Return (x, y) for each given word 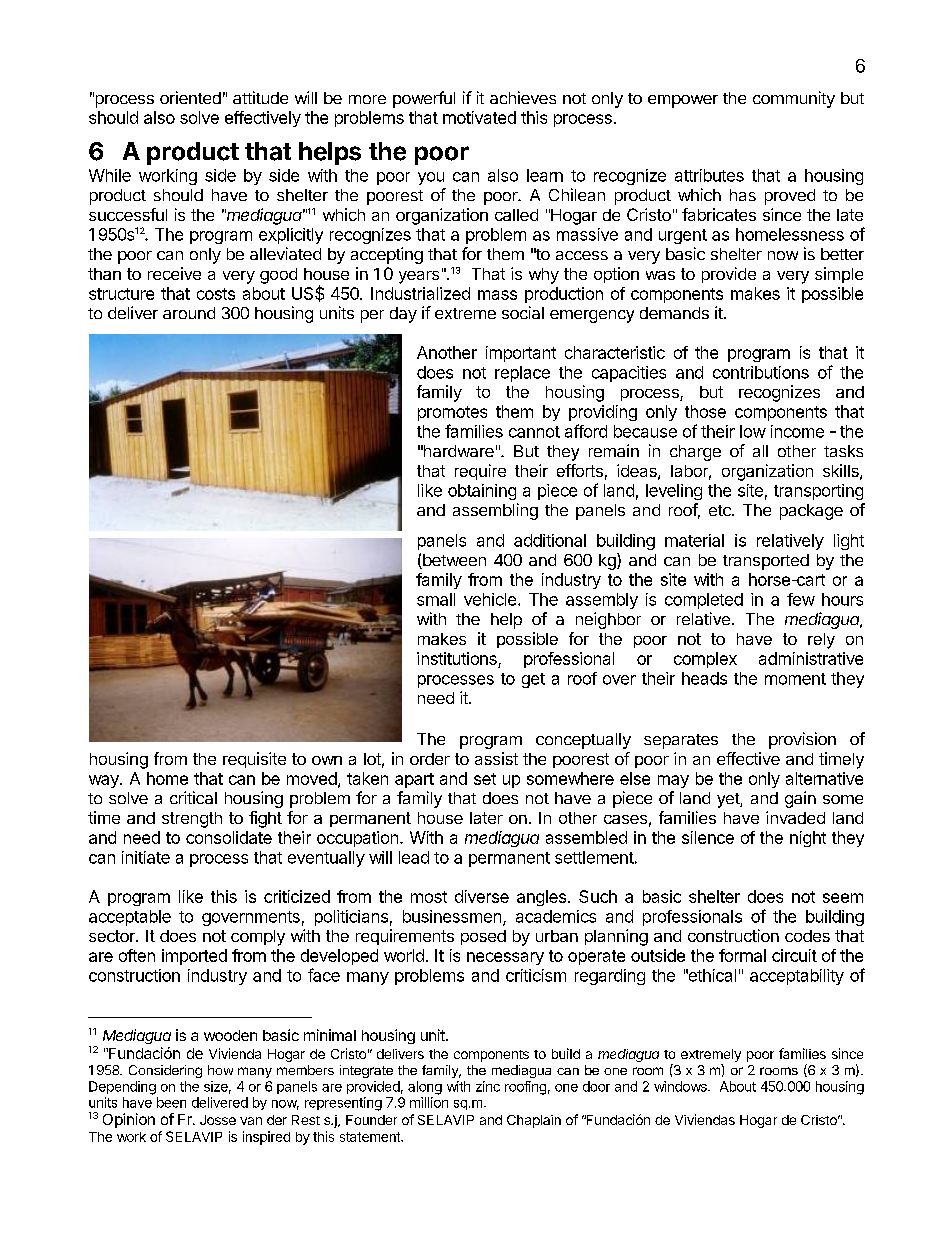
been (171, 1102)
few (801, 599)
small (436, 599)
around (189, 313)
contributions (761, 372)
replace (522, 374)
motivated (479, 117)
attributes (709, 175)
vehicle (490, 599)
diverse (482, 896)
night (808, 839)
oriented (190, 97)
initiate (146, 857)
